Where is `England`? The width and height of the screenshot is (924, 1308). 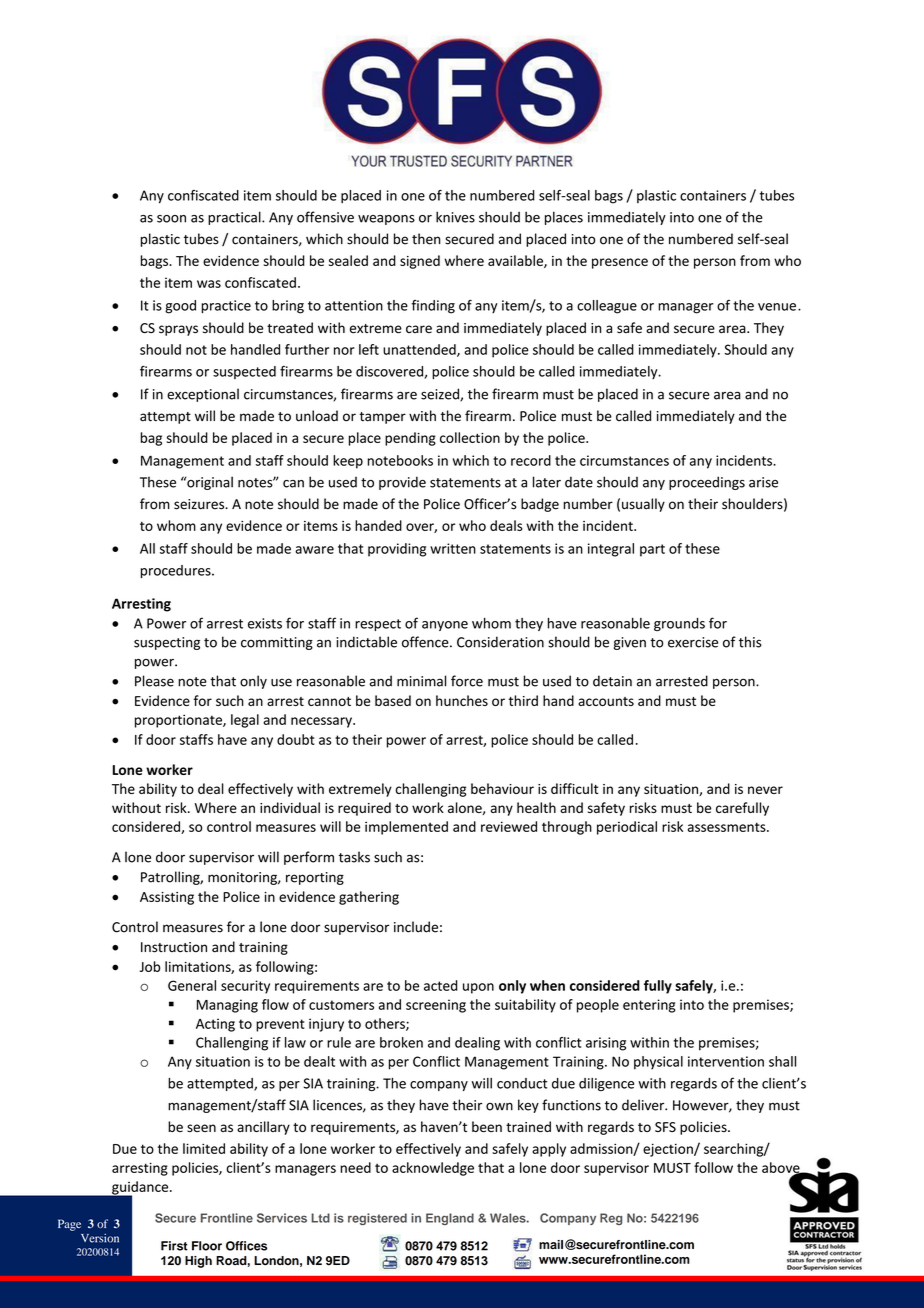
England is located at coordinates (450, 1219).
